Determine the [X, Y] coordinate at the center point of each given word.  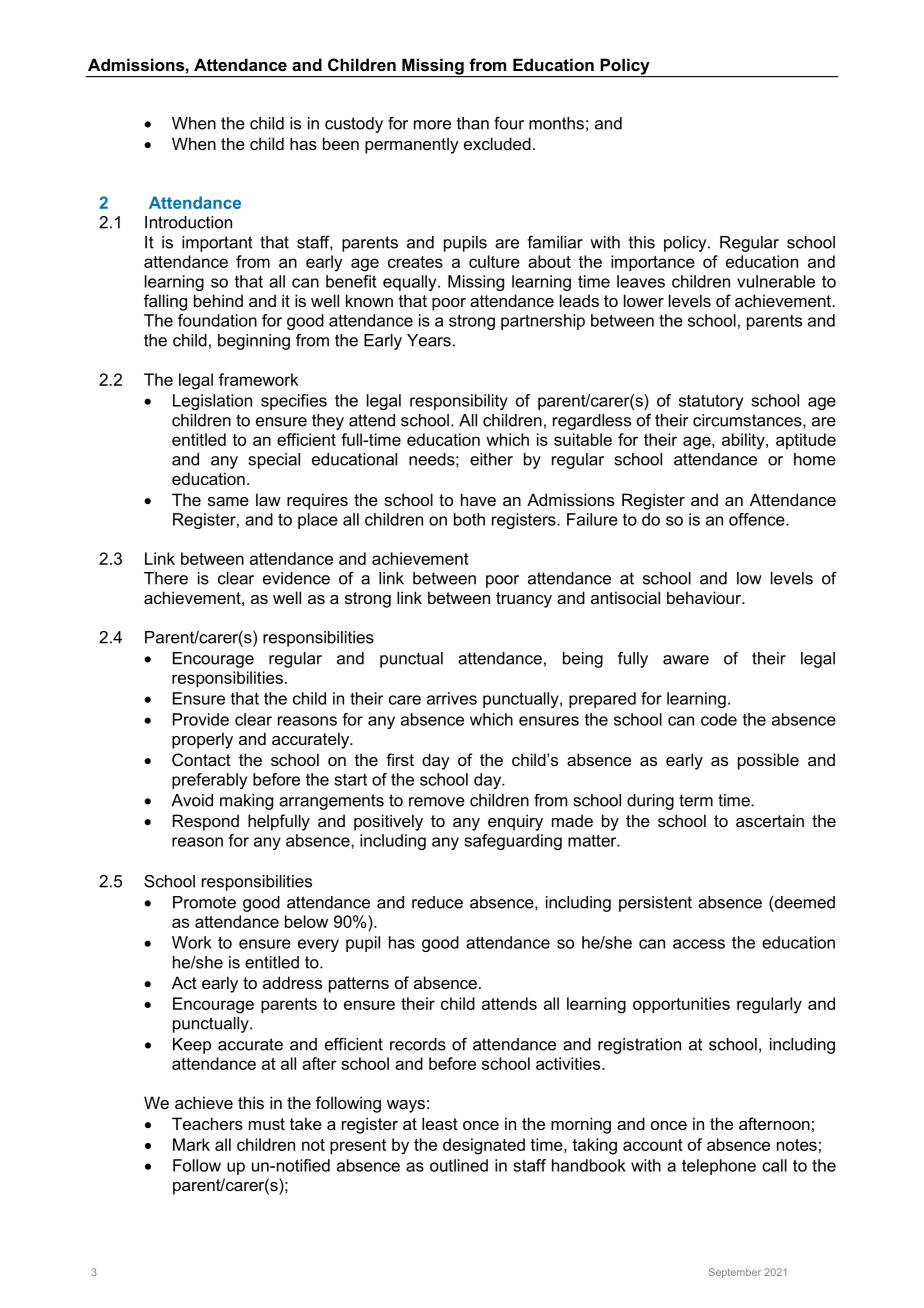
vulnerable [776, 281]
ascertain [770, 820]
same [228, 501]
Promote [204, 902]
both [469, 519]
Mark [191, 1144]
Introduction [188, 222]
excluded [497, 143]
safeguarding [513, 842]
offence [758, 519]
